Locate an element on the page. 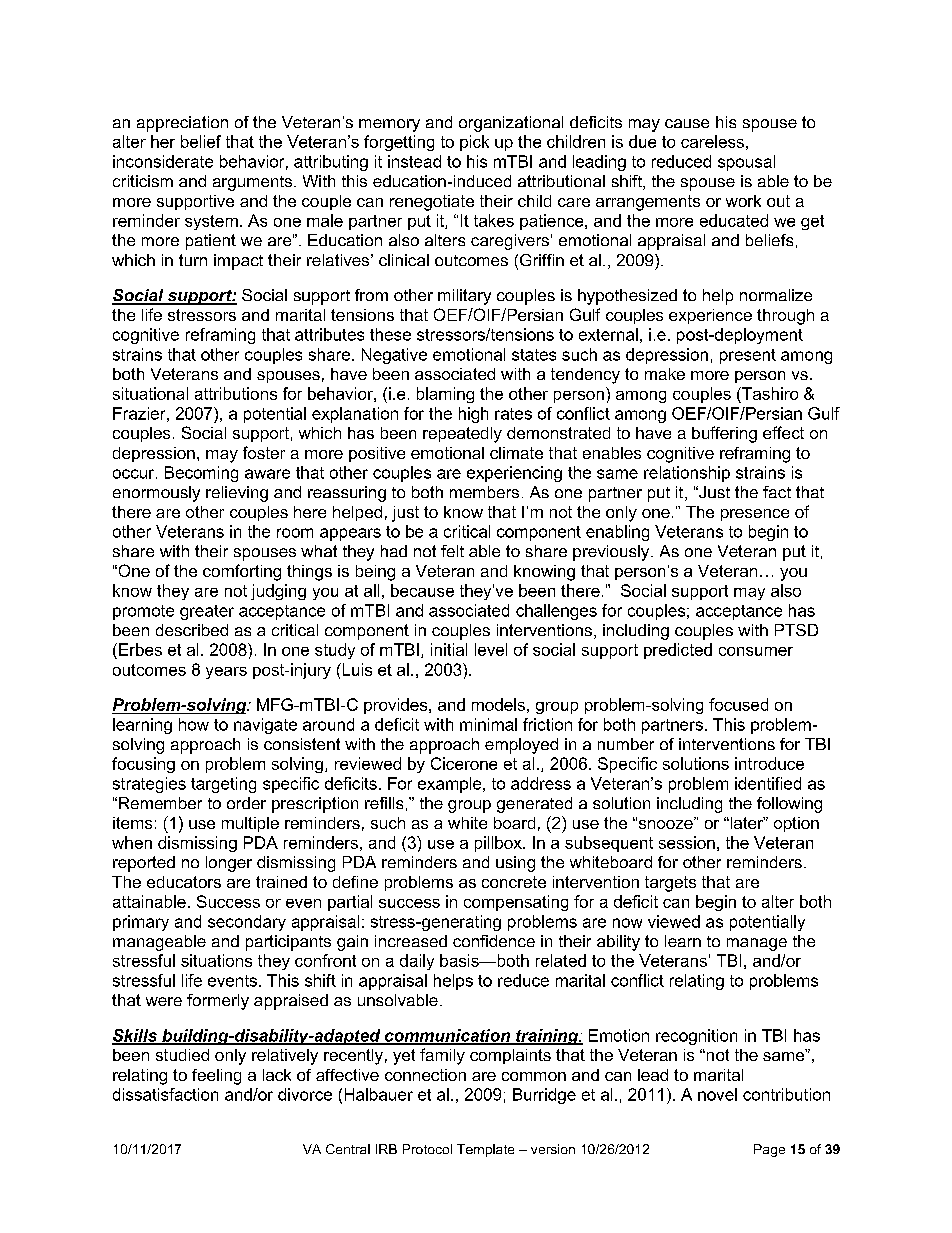  appreciation is located at coordinates (182, 124).
